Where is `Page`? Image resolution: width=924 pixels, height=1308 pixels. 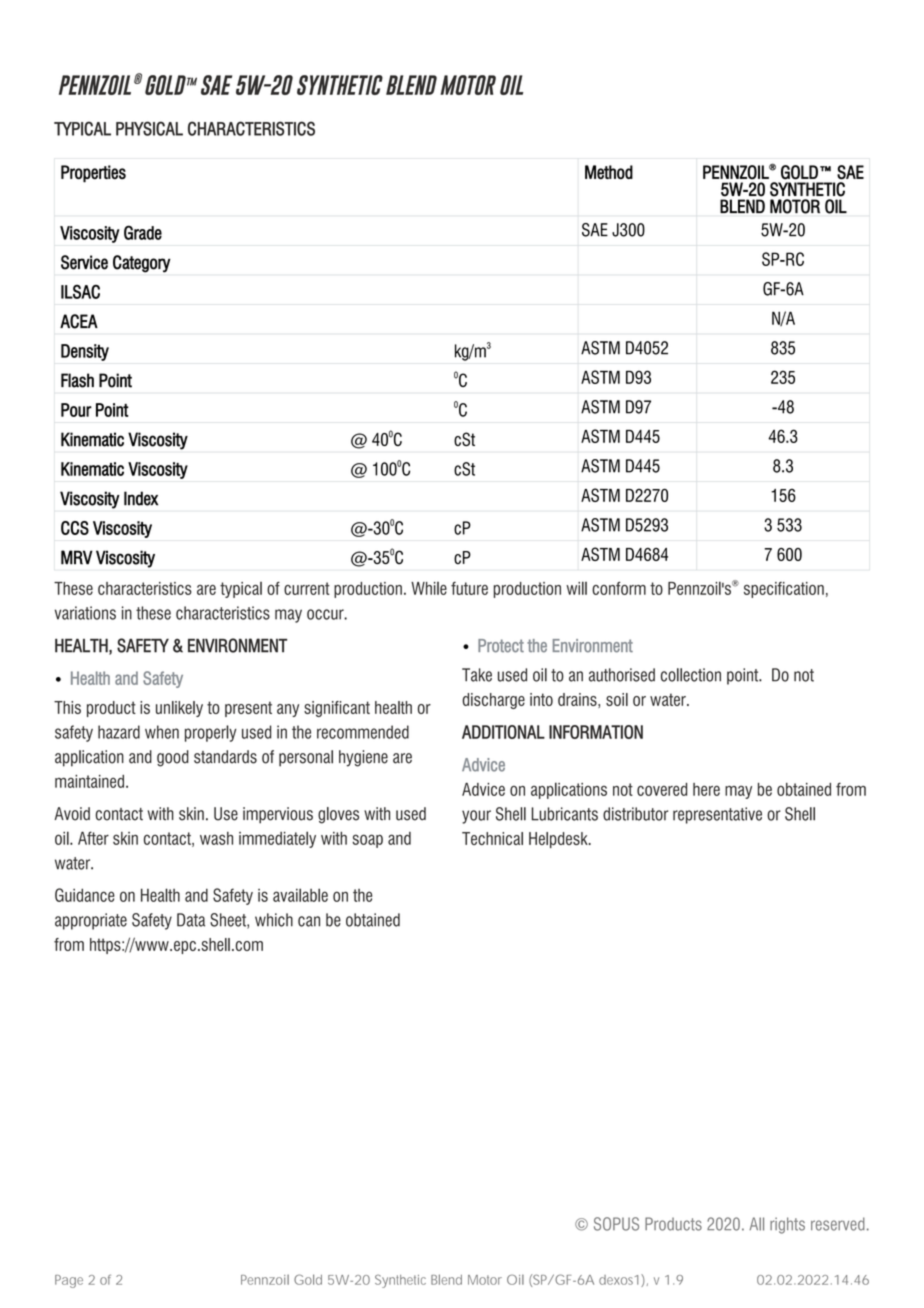 Page is located at coordinates (69, 1281).
